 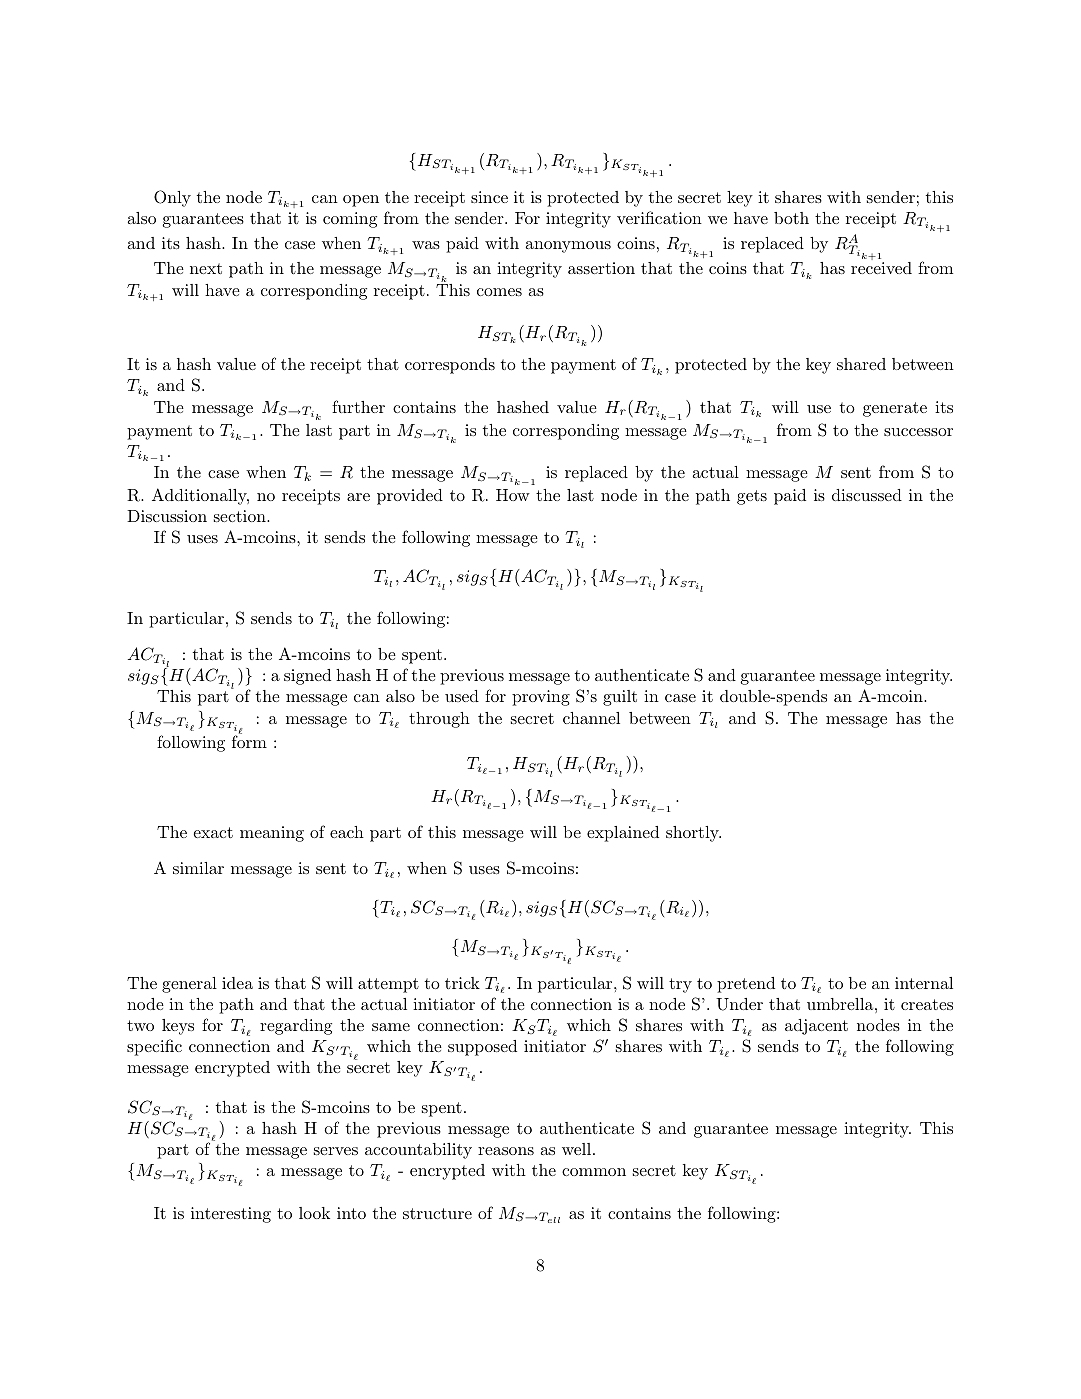 What do you see at coordinates (895, 409) in the image?
I see `generate` at bounding box center [895, 409].
